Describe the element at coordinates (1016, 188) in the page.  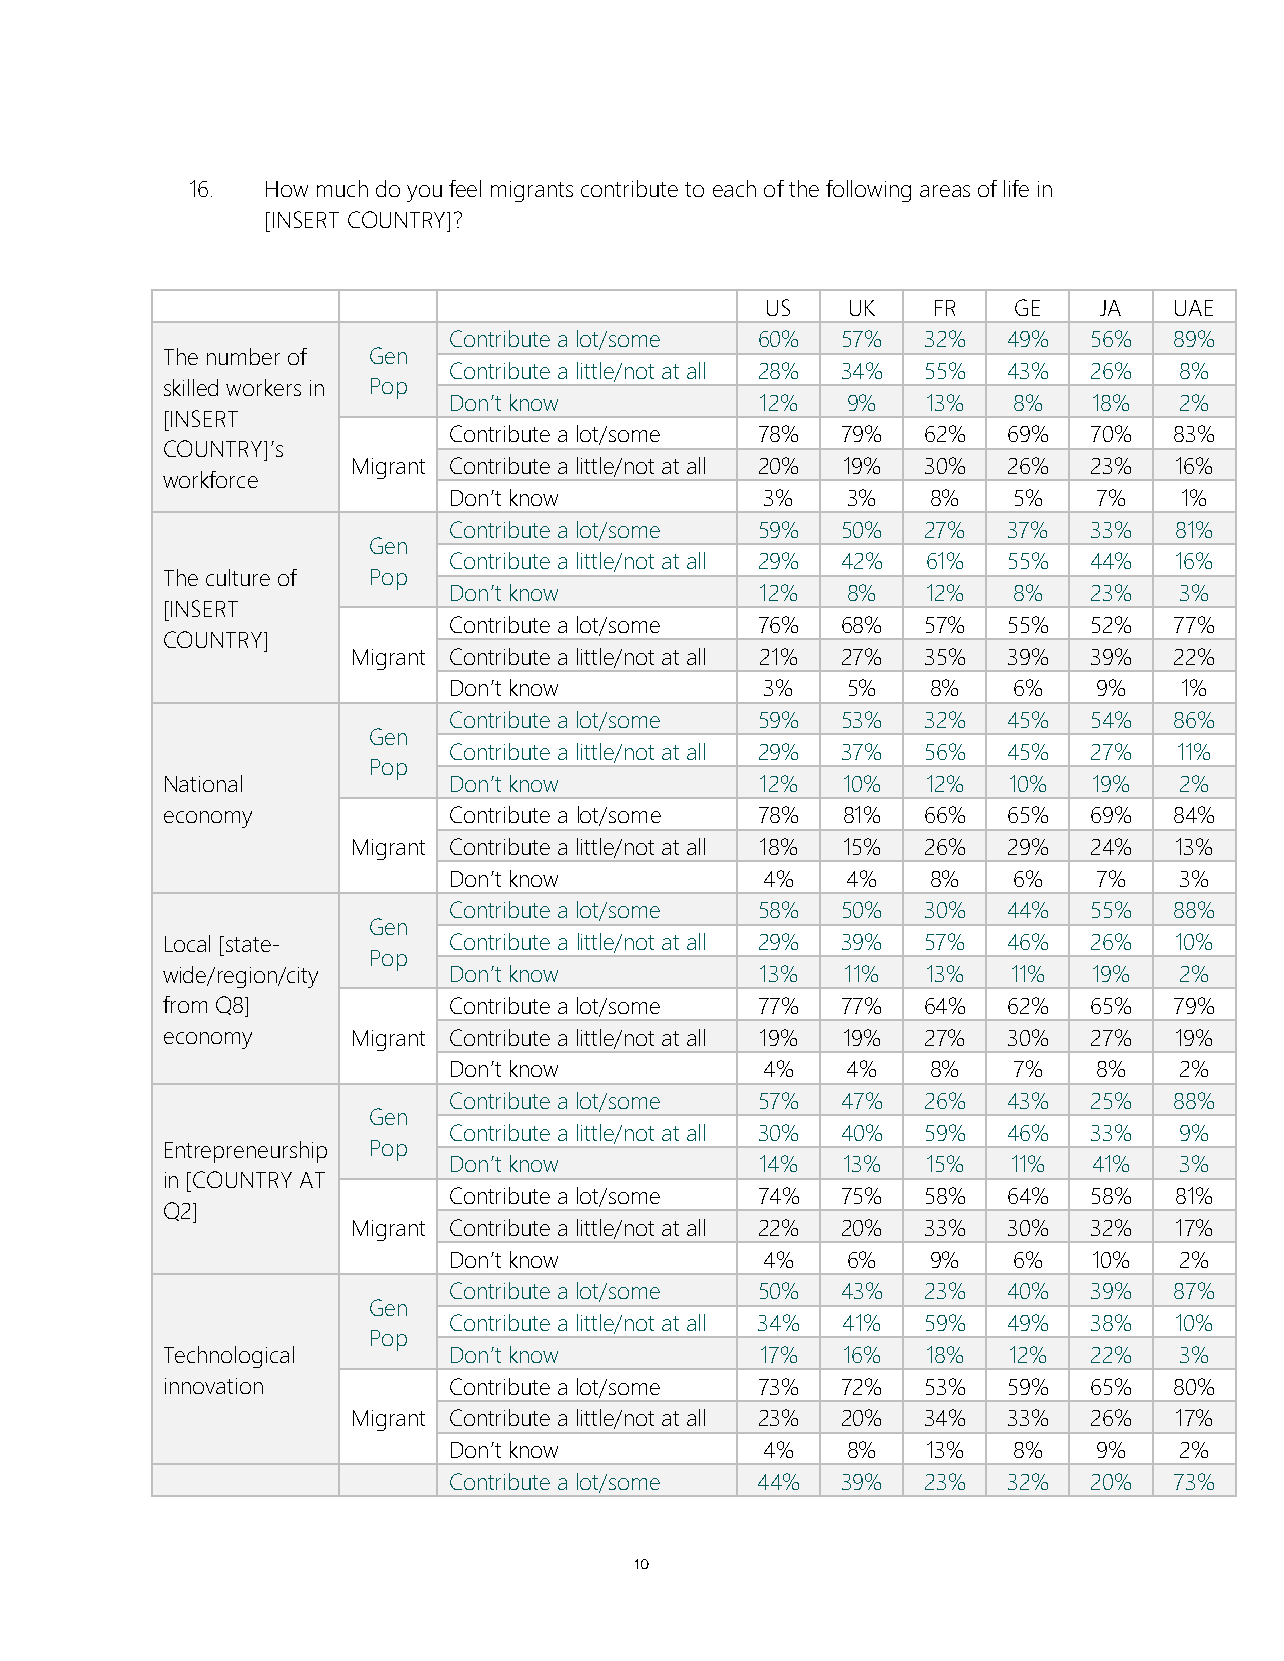
I see `life` at that location.
